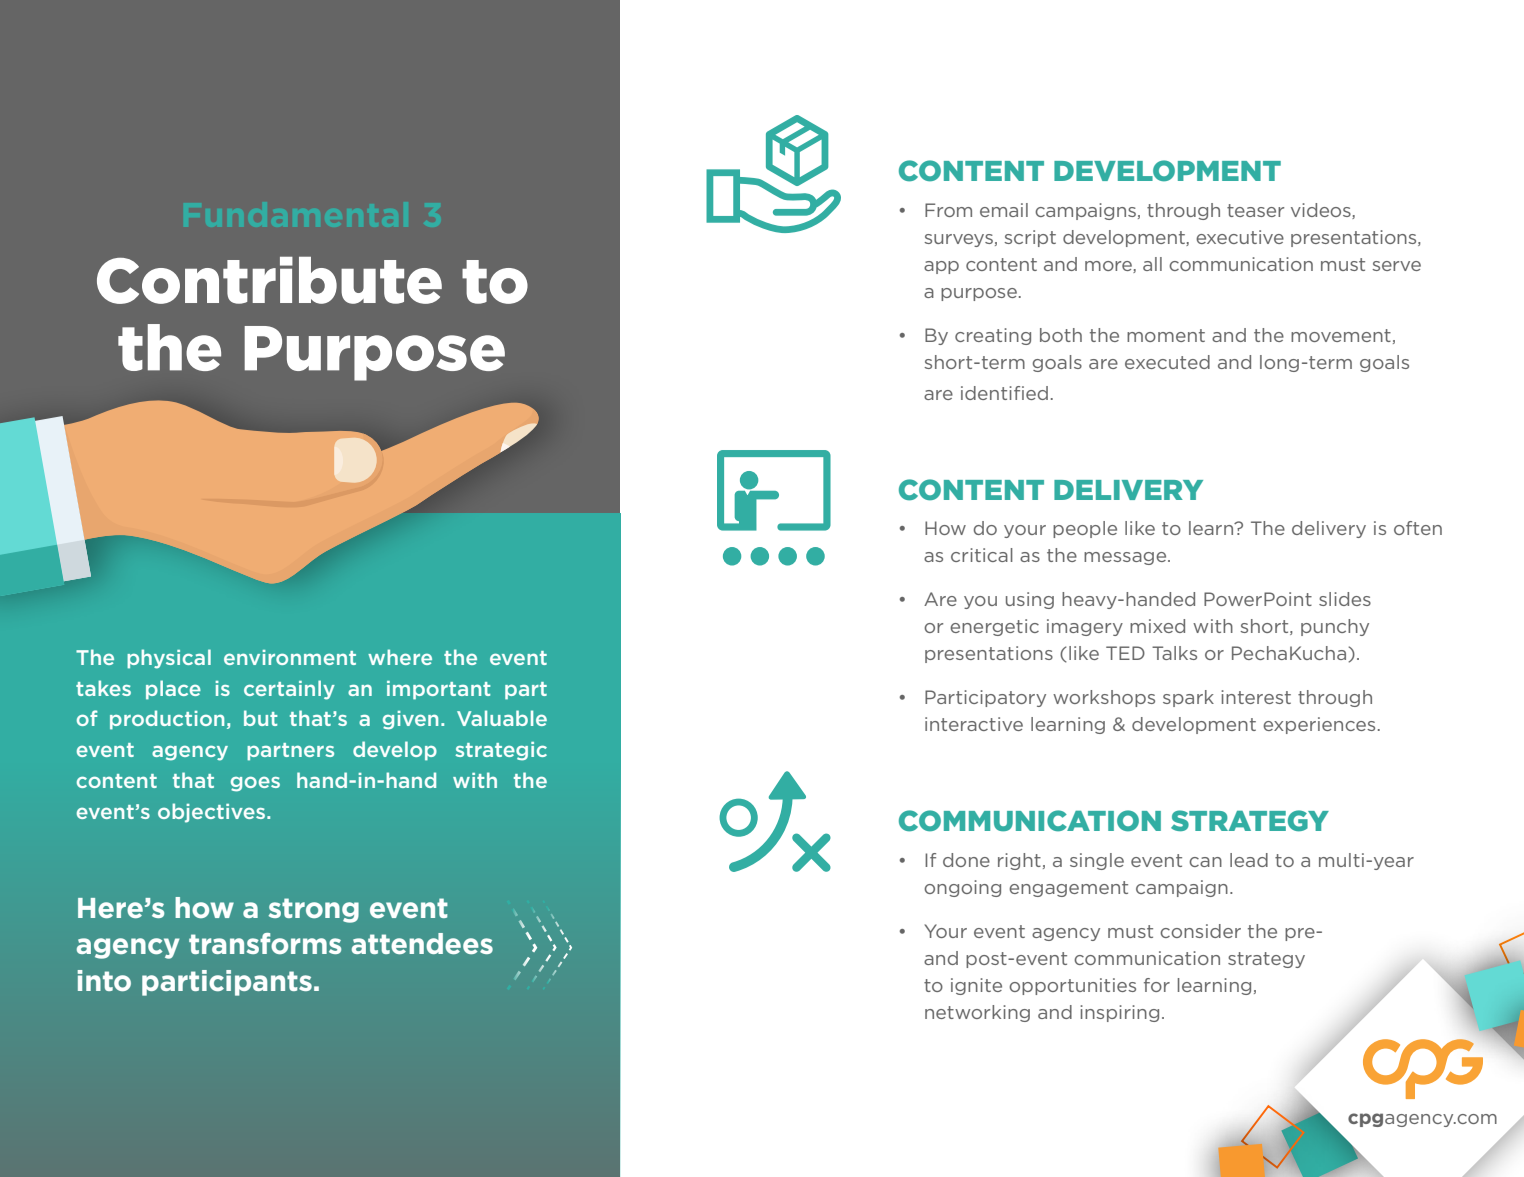 Image resolution: width=1524 pixels, height=1177 pixels. What do you see at coordinates (958, 240) in the screenshot?
I see `surveys` at bounding box center [958, 240].
